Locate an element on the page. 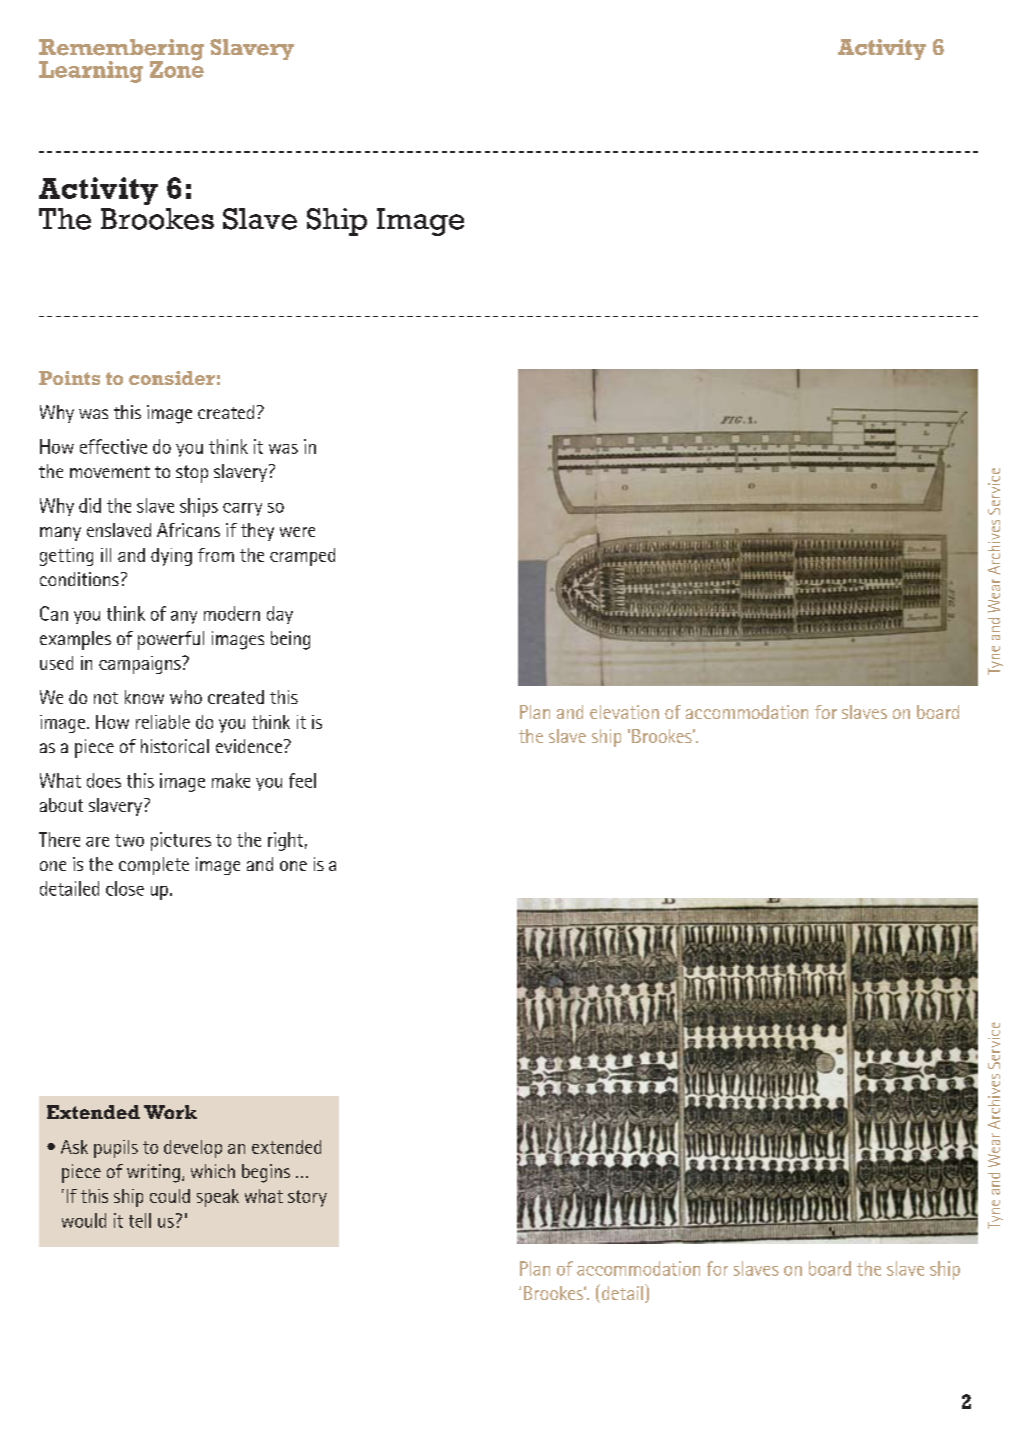  close is located at coordinates (125, 888).
